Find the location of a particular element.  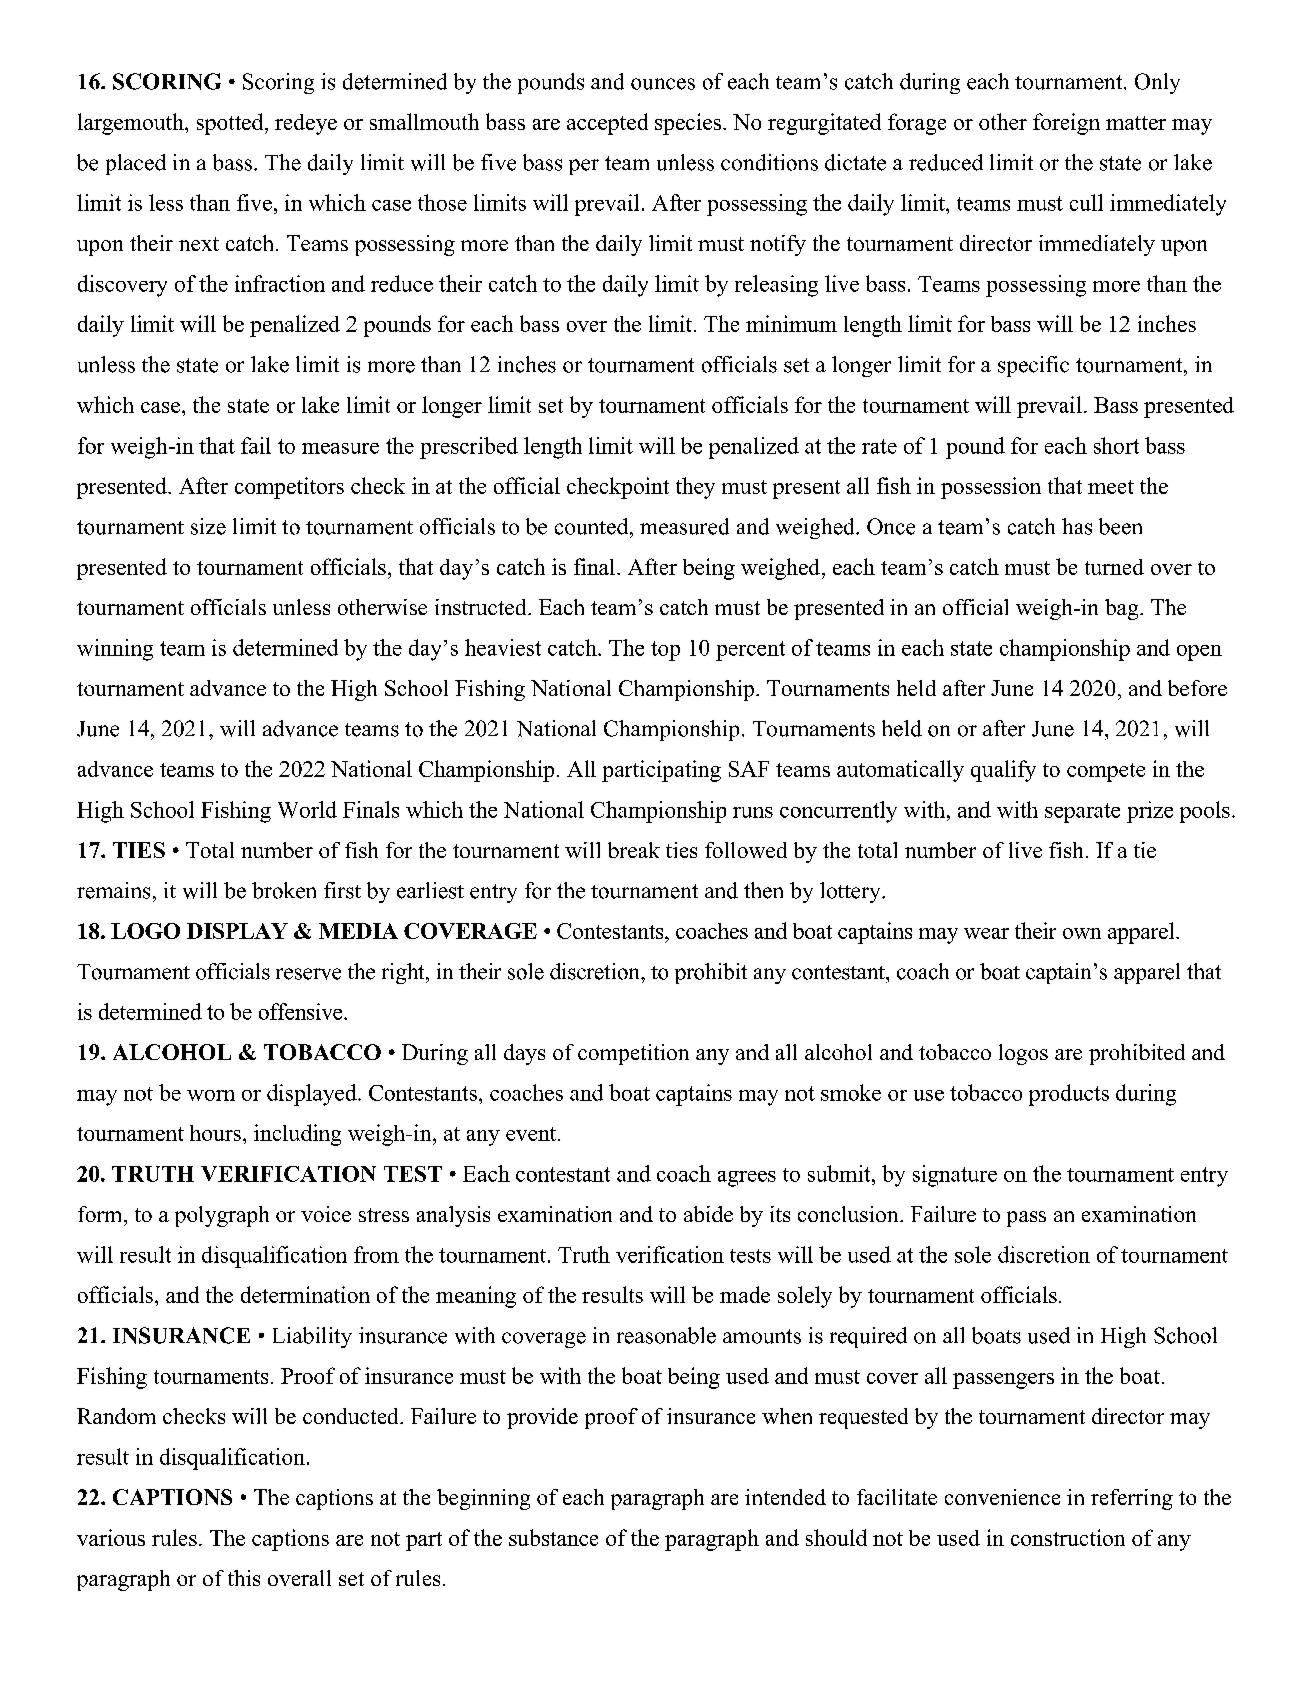

signature is located at coordinates (955, 1176).
